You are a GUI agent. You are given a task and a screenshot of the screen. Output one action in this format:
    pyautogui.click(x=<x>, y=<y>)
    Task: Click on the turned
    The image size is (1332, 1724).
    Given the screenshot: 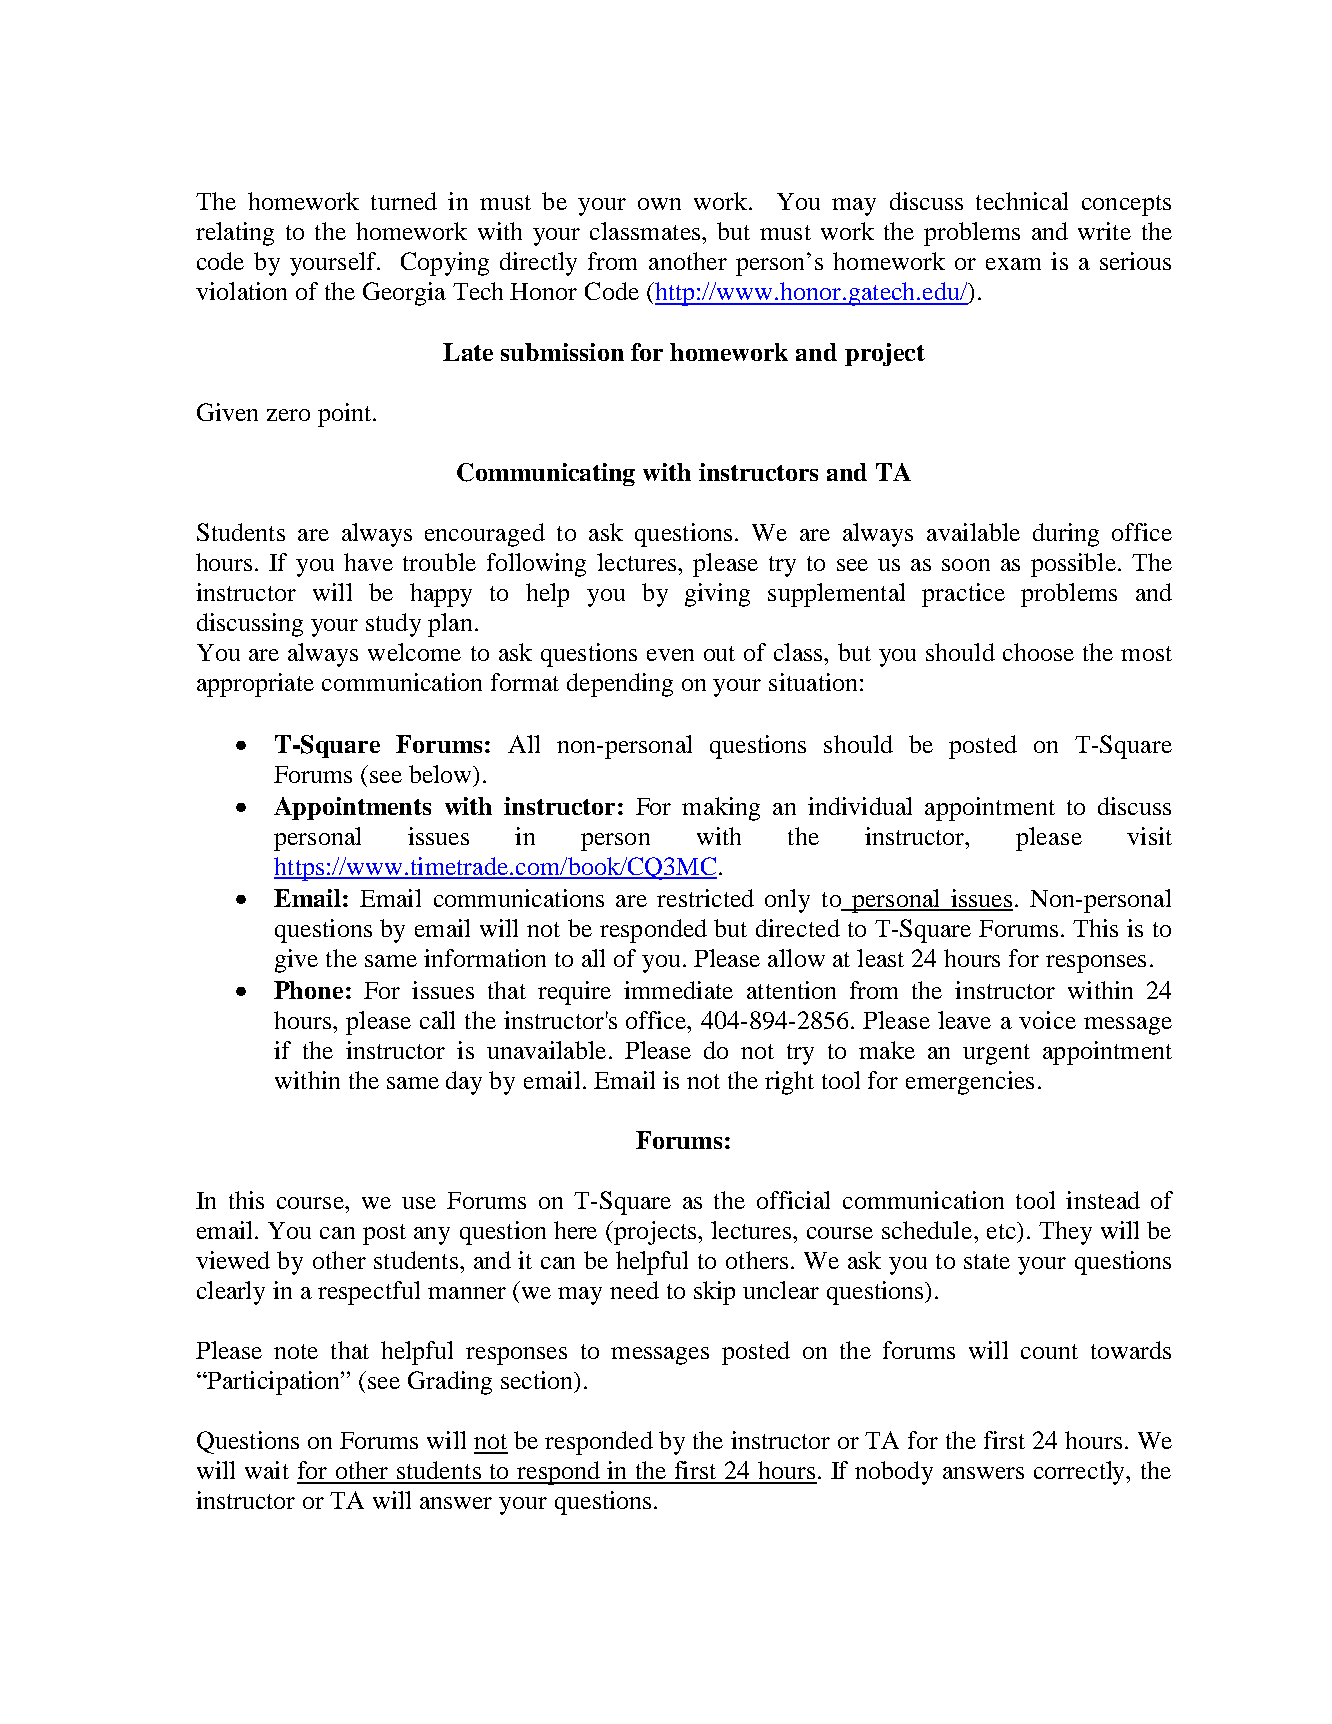 What is the action you would take?
    pyautogui.click(x=404, y=201)
